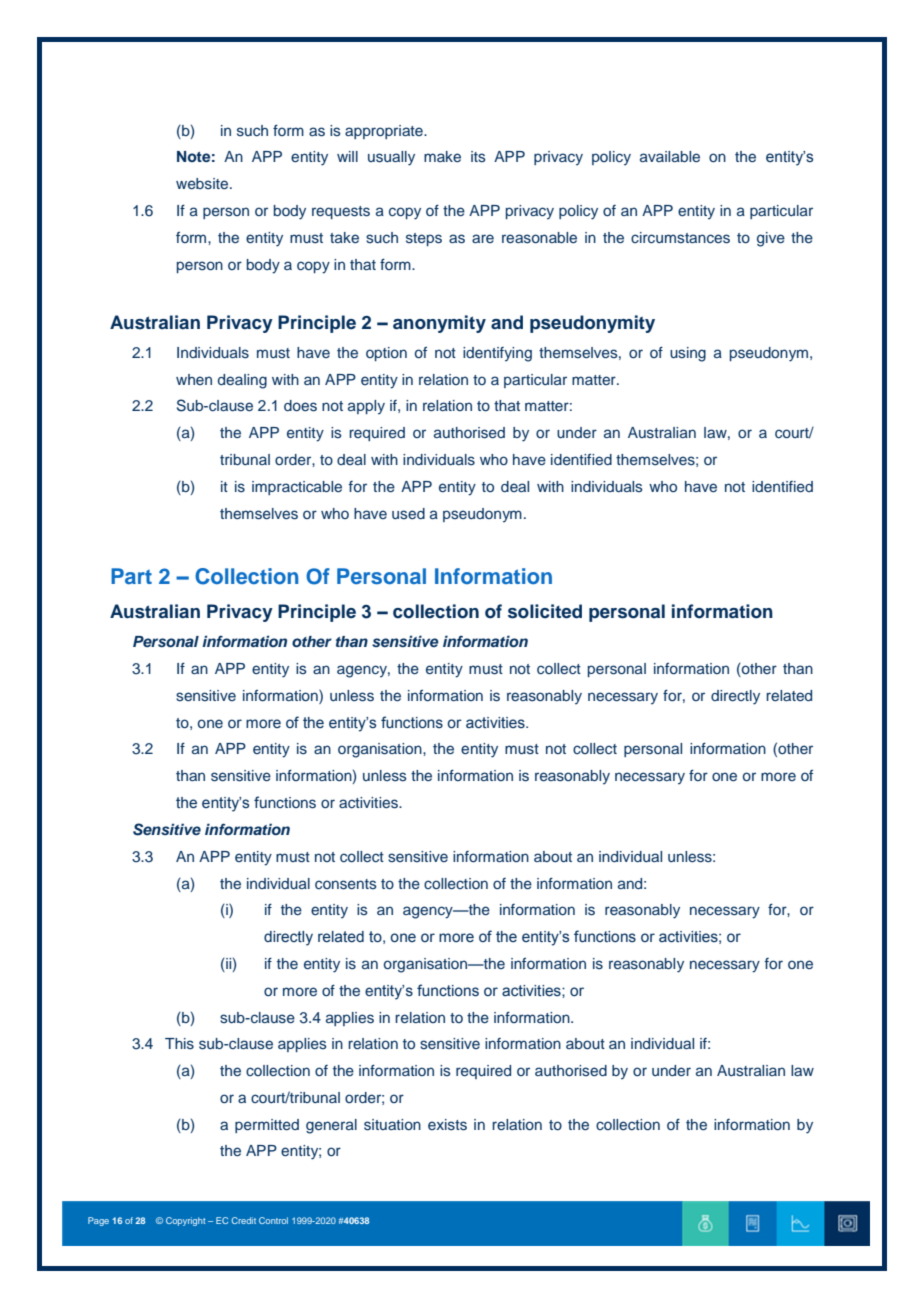  Describe the element at coordinates (297, 488) in the screenshot. I see `impracticable` at that location.
